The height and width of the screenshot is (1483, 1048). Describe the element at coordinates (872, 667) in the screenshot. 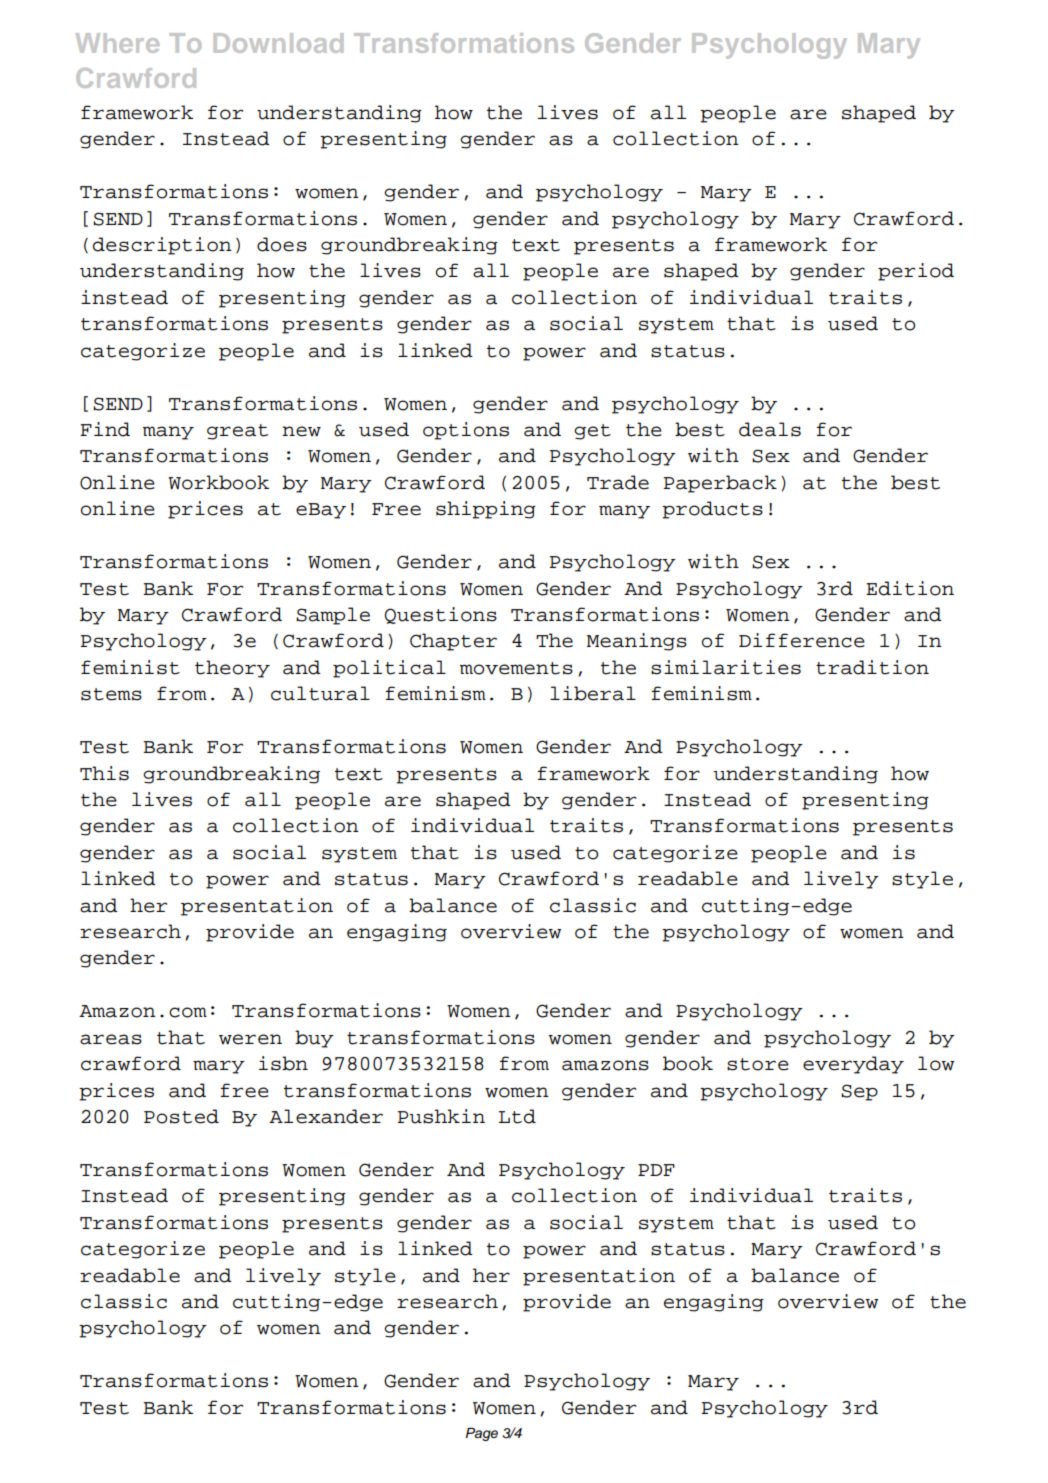

I see `tradition` at that location.
